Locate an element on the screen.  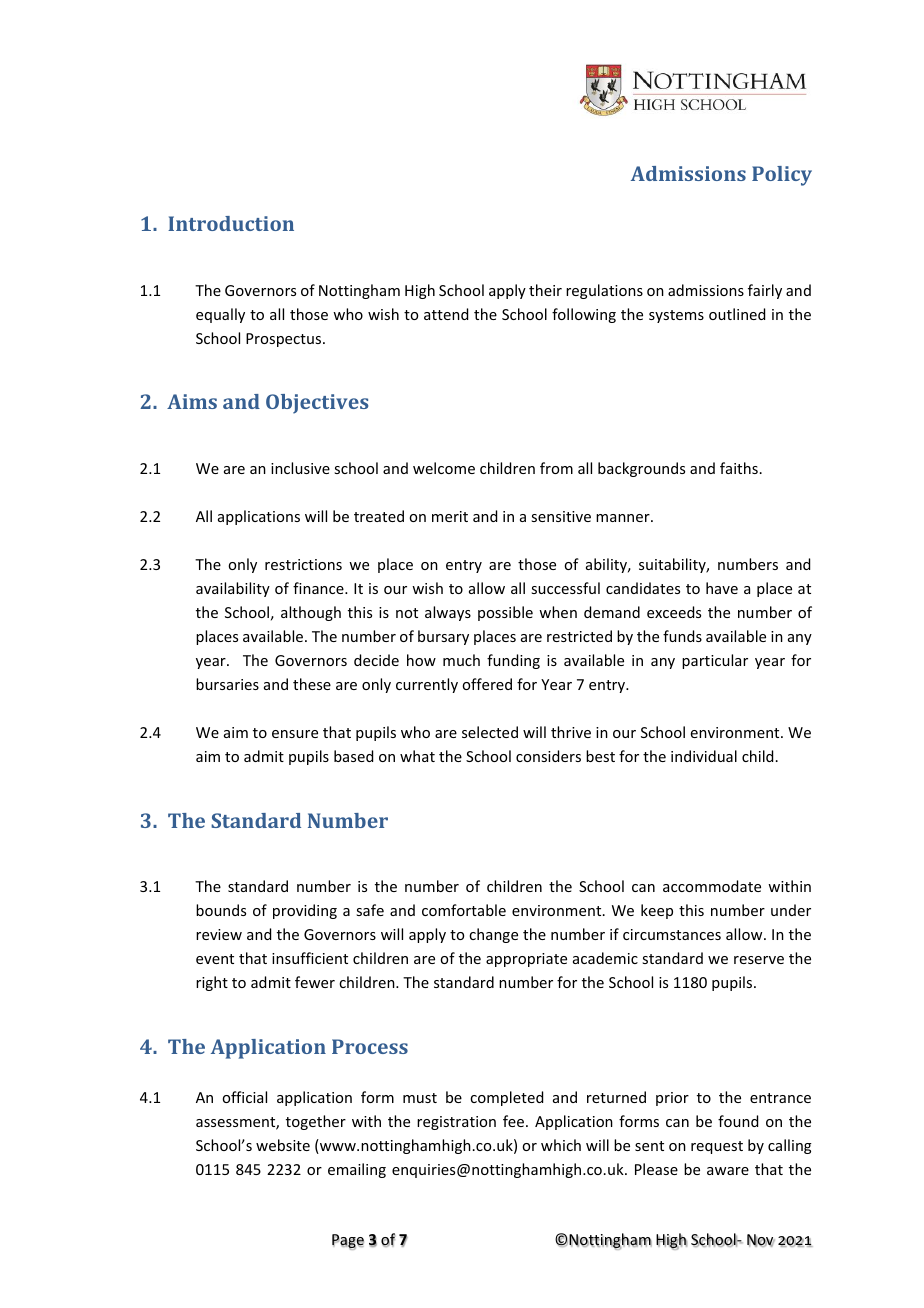
Policy is located at coordinates (782, 176).
